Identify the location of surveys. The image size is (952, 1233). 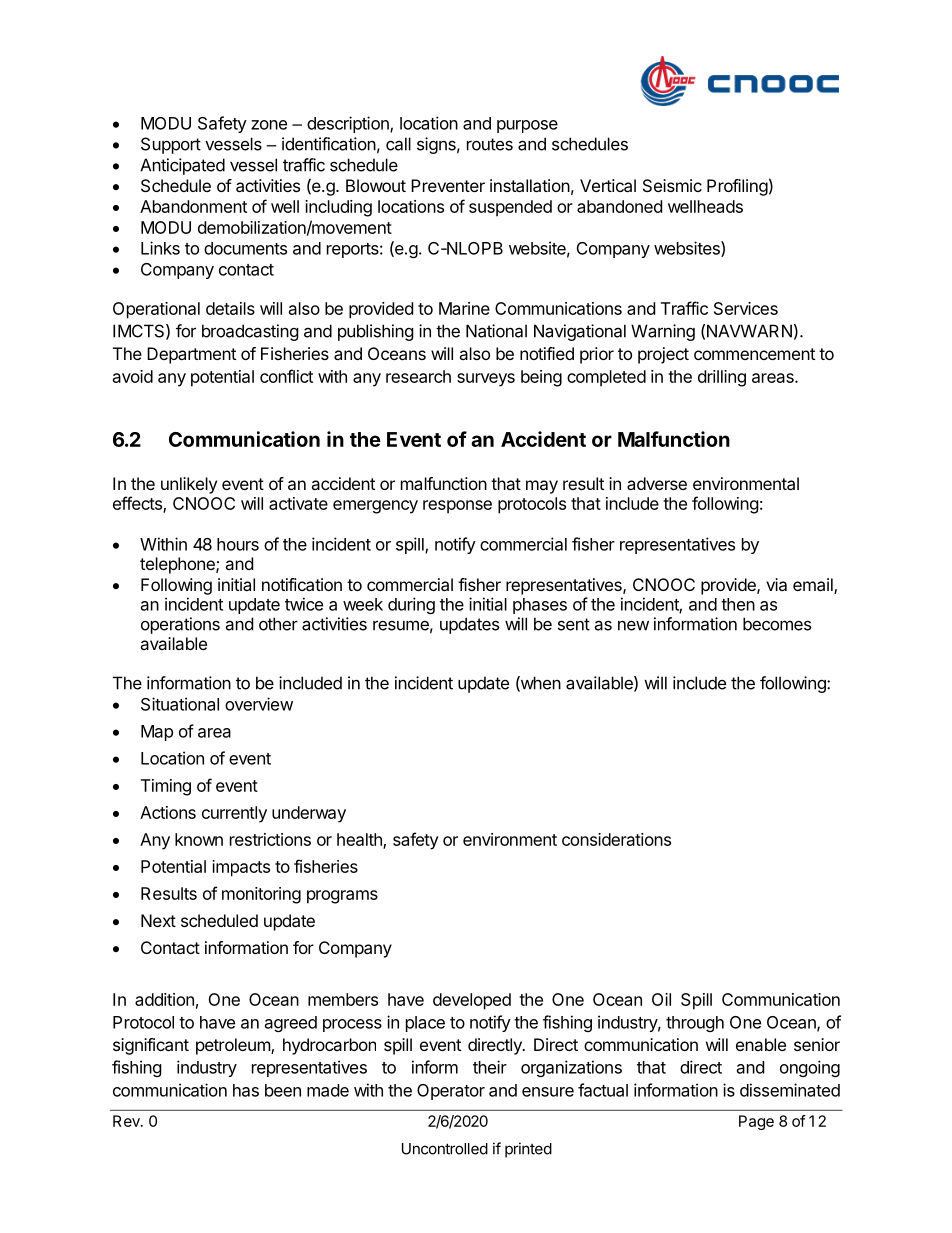
(486, 380).
